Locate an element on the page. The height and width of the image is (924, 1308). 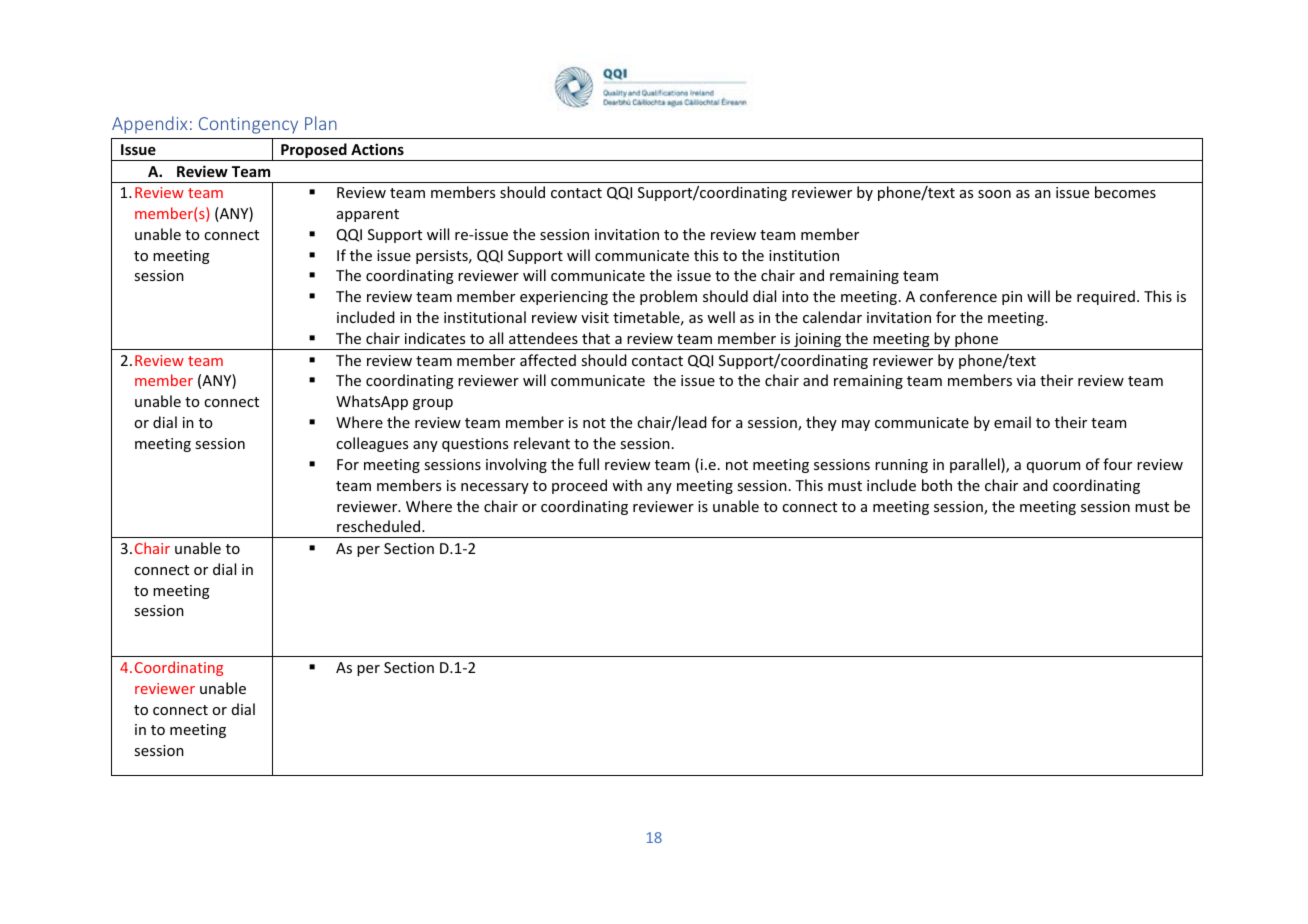
indicates is located at coordinates (435, 338).
